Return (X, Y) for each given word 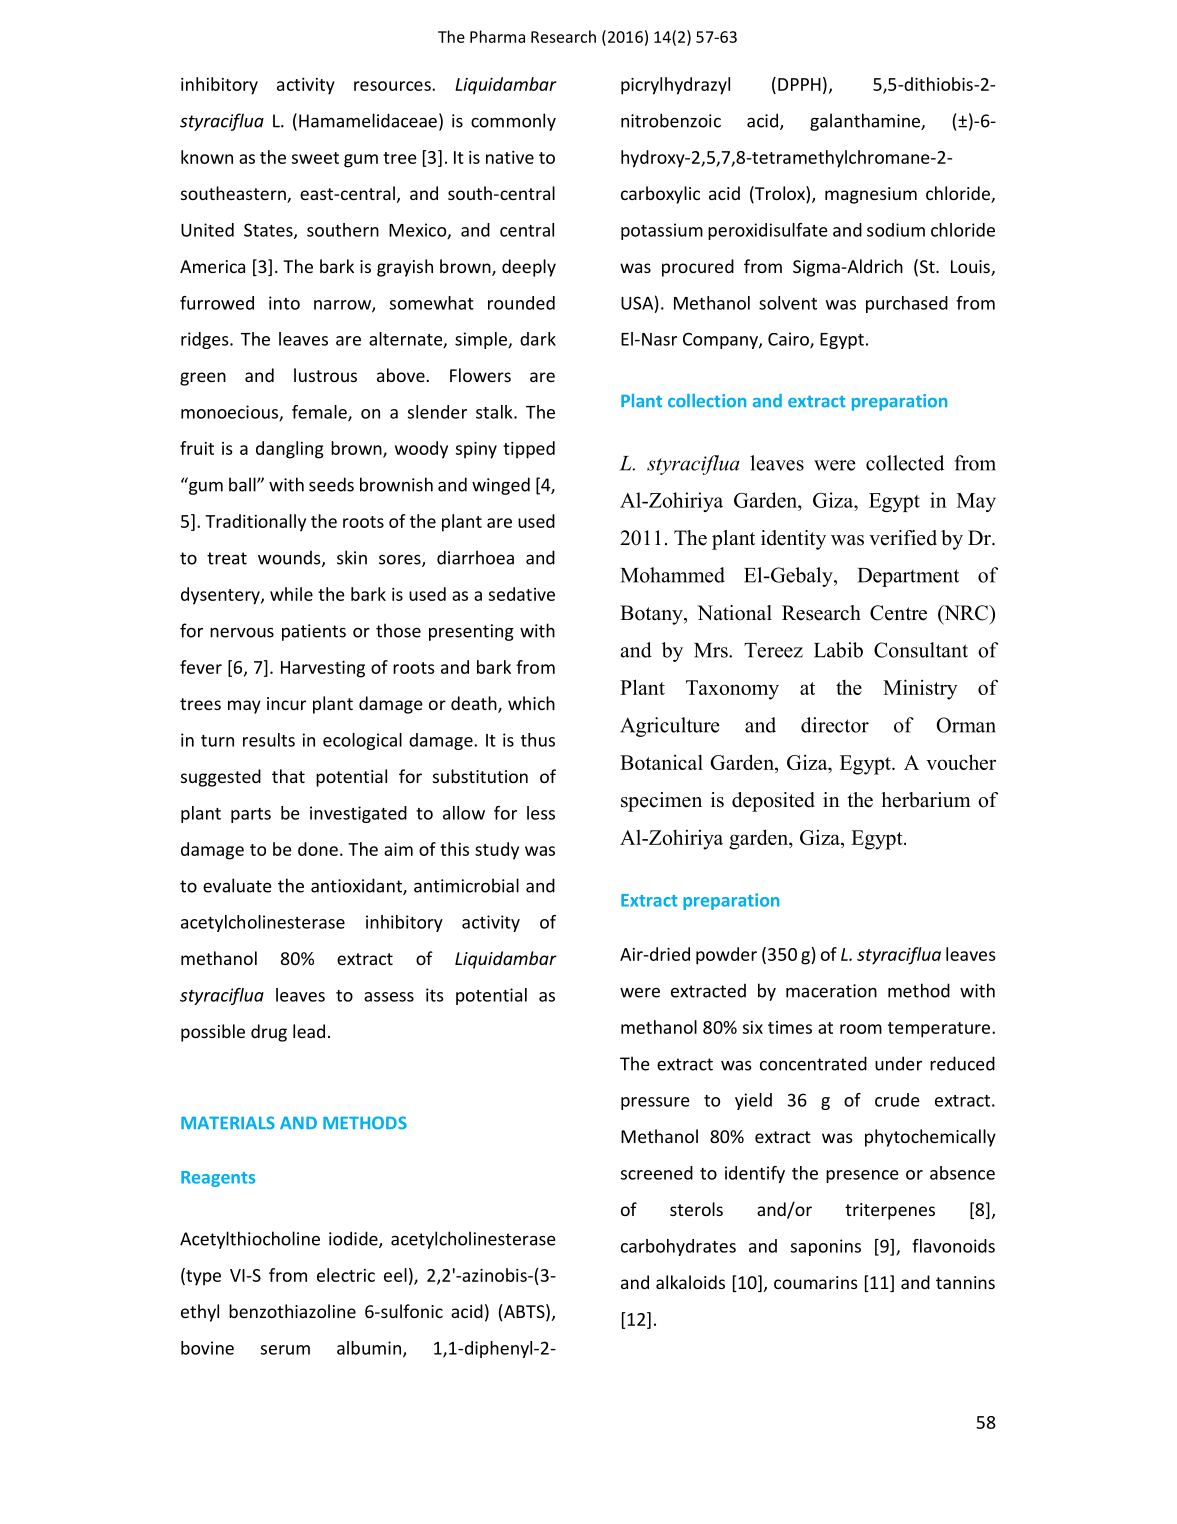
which (531, 703)
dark (538, 339)
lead (309, 1031)
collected (905, 463)
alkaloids (690, 1282)
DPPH (799, 84)
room (861, 1029)
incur (286, 703)
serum (285, 1350)
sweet (315, 158)
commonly (513, 122)
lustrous (325, 375)
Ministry (920, 689)
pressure (655, 1103)
